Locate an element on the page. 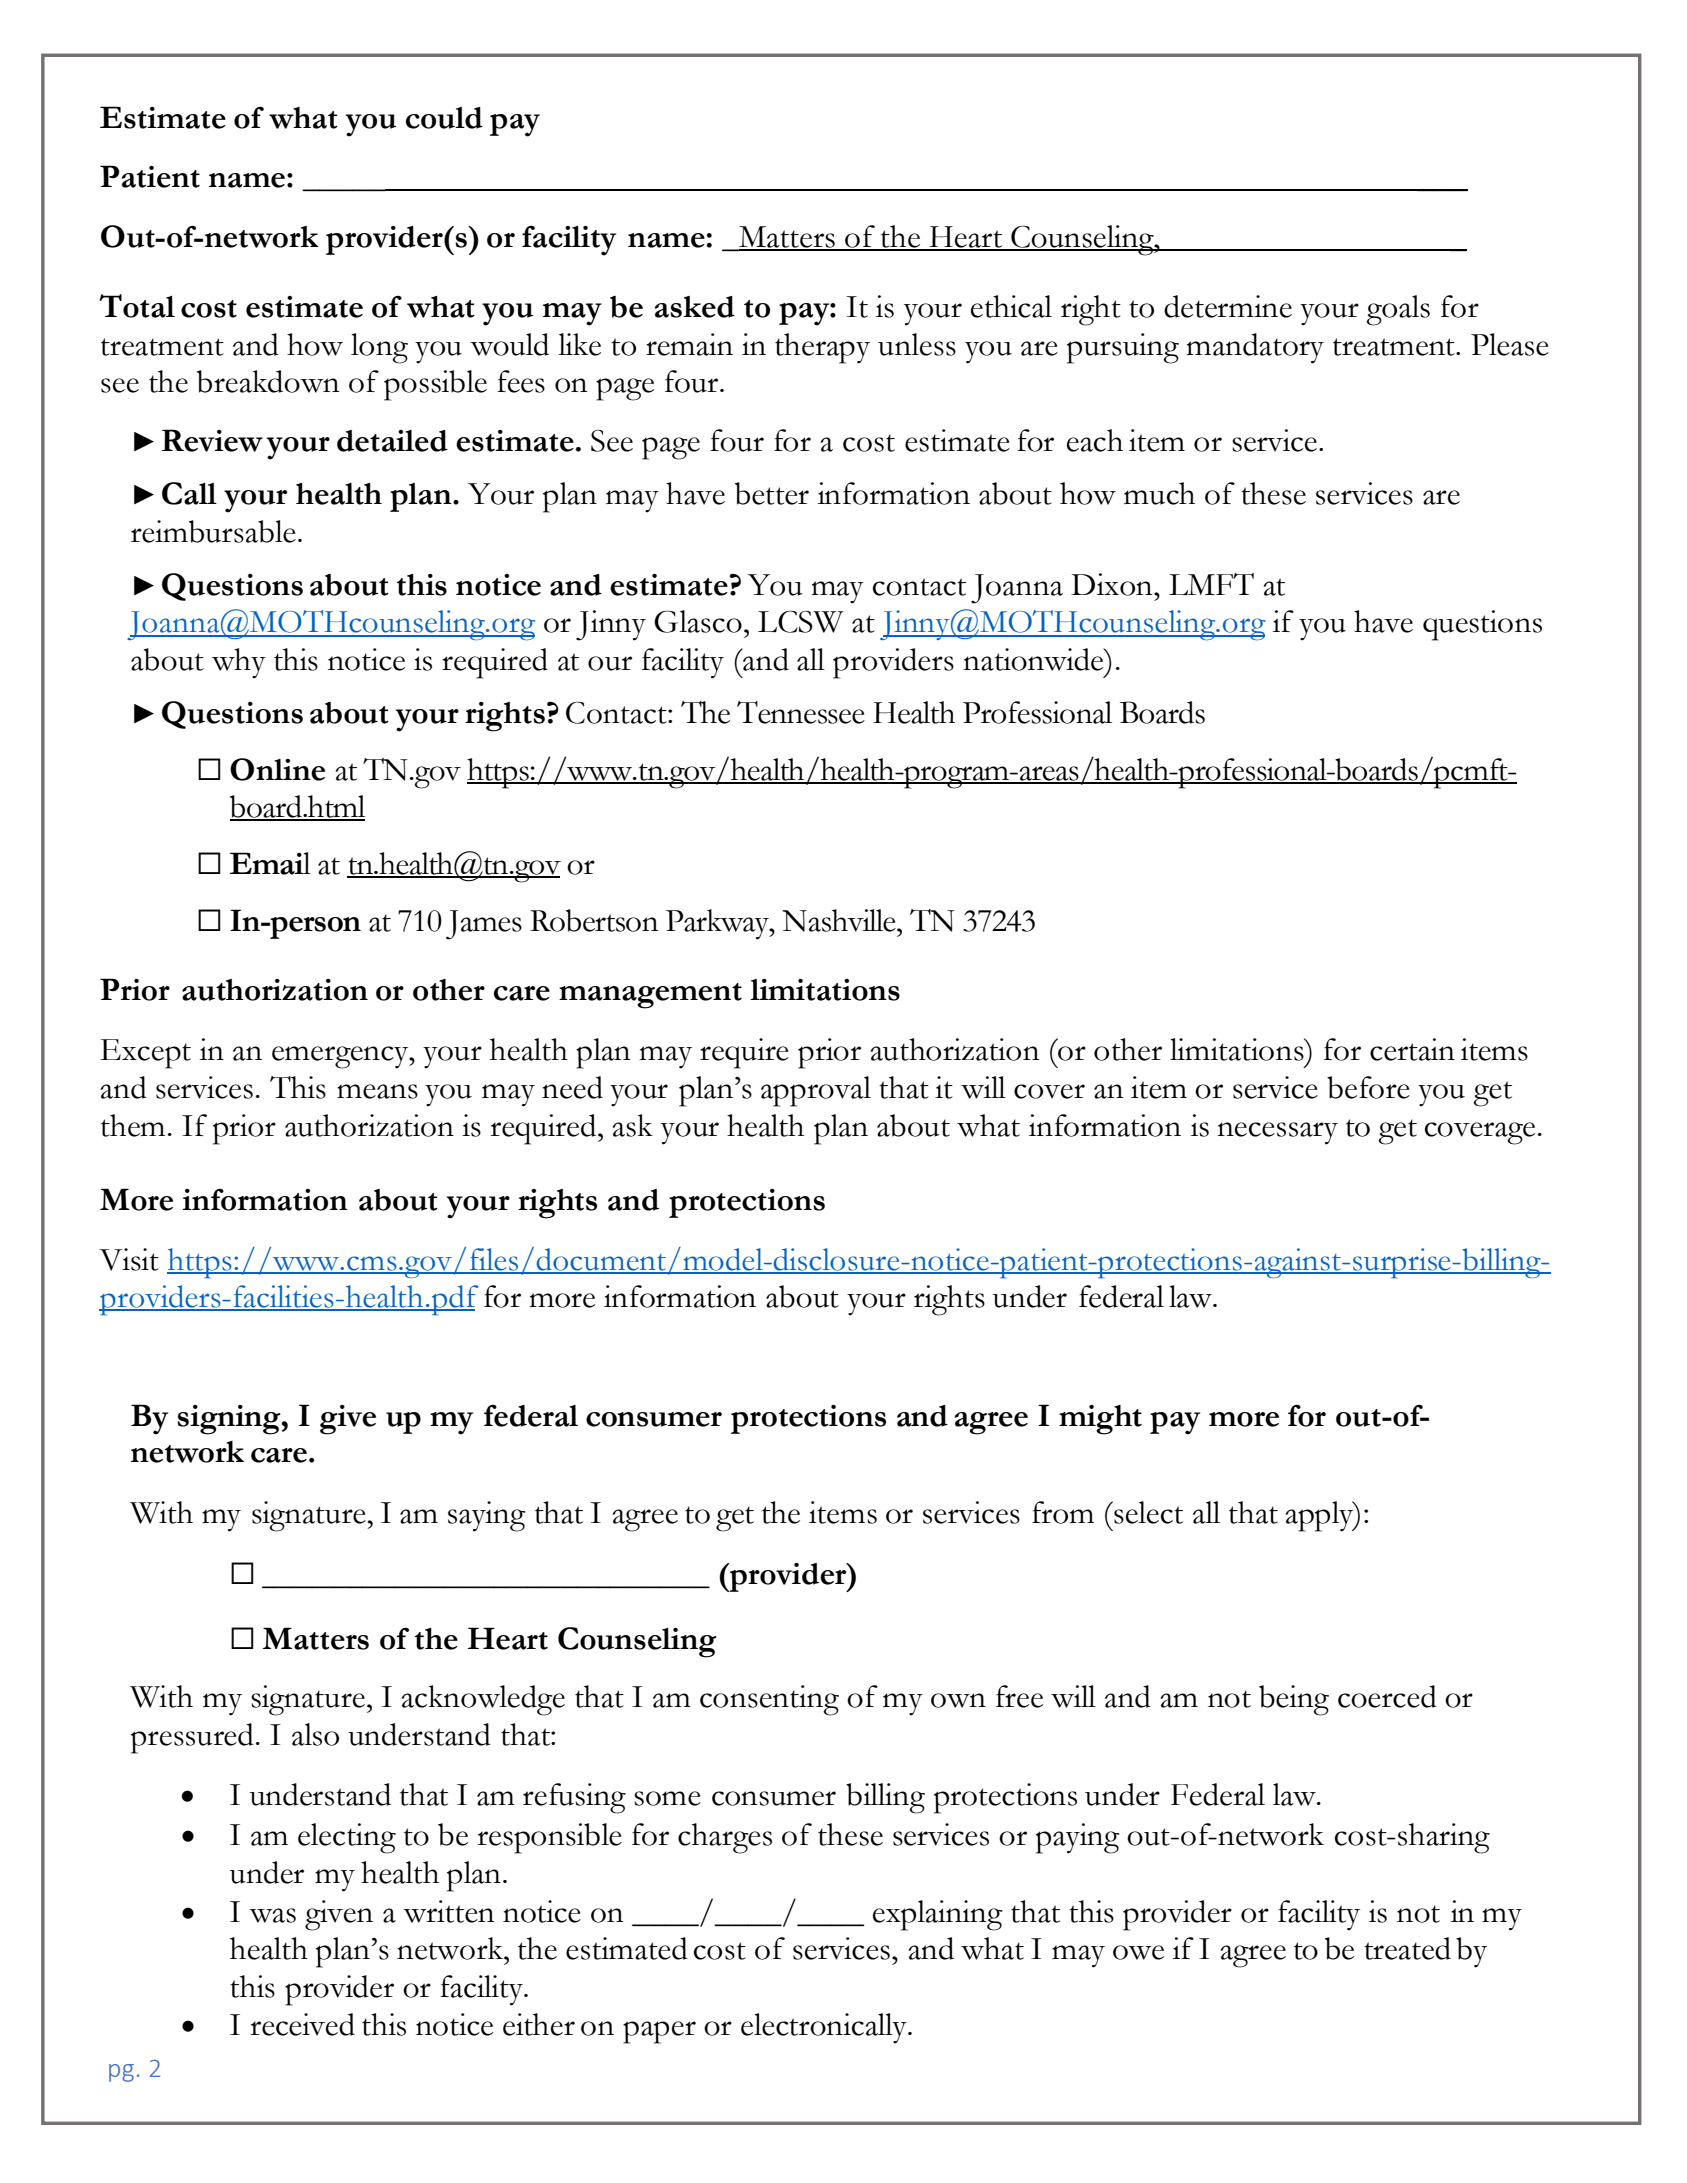 The width and height of the document is (1687, 2183). explaining is located at coordinates (938, 1915).
